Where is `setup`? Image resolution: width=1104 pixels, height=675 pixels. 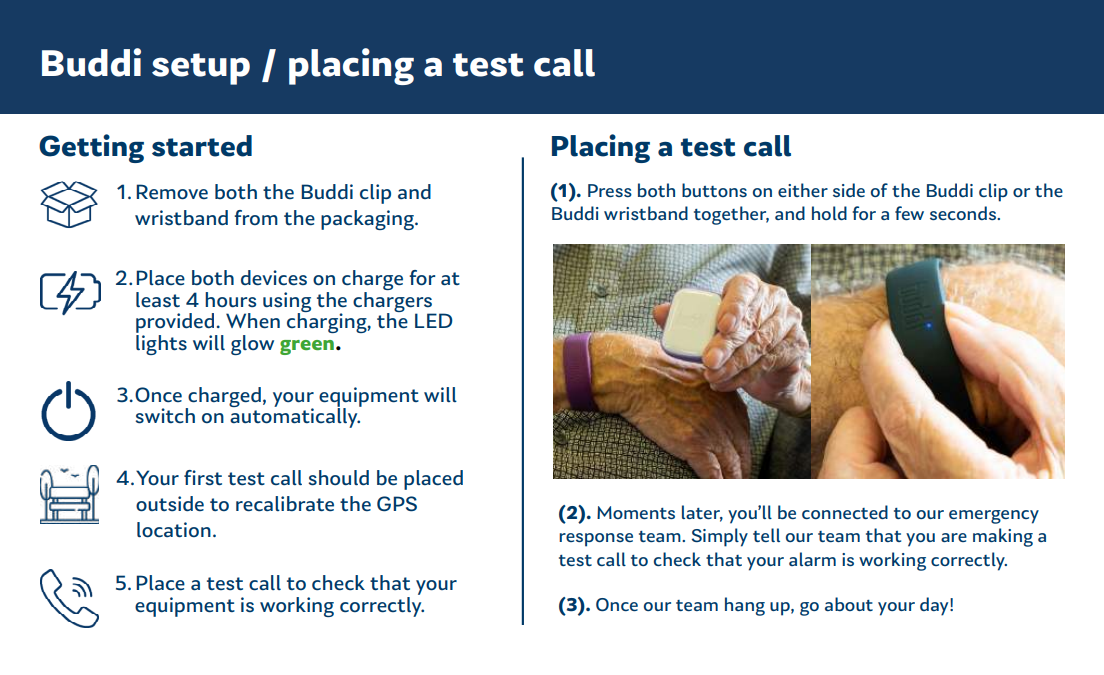
setup is located at coordinates (201, 69).
